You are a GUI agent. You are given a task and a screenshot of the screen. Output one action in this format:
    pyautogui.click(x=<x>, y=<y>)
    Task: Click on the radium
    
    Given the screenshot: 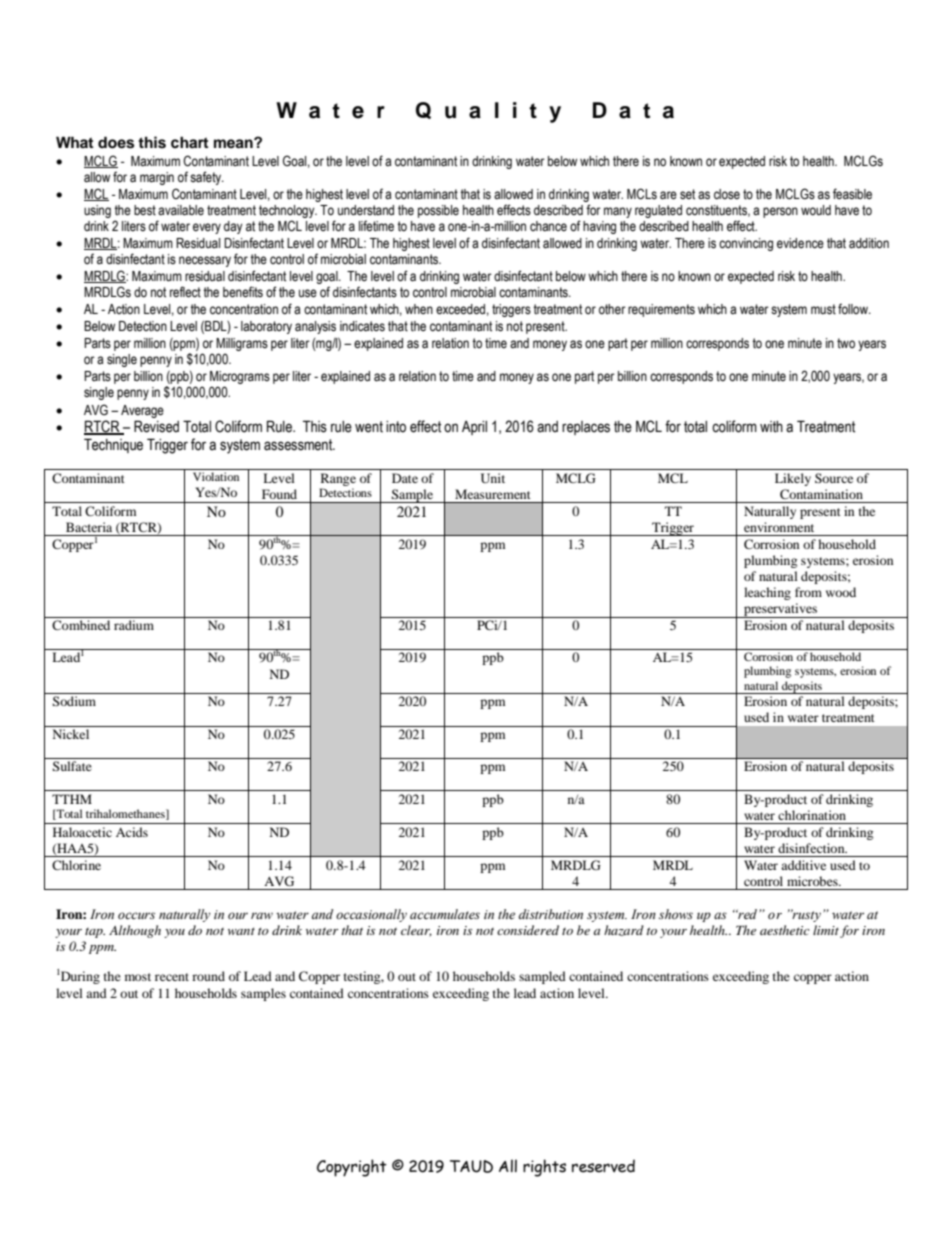 What is the action you would take?
    pyautogui.click(x=134, y=625)
